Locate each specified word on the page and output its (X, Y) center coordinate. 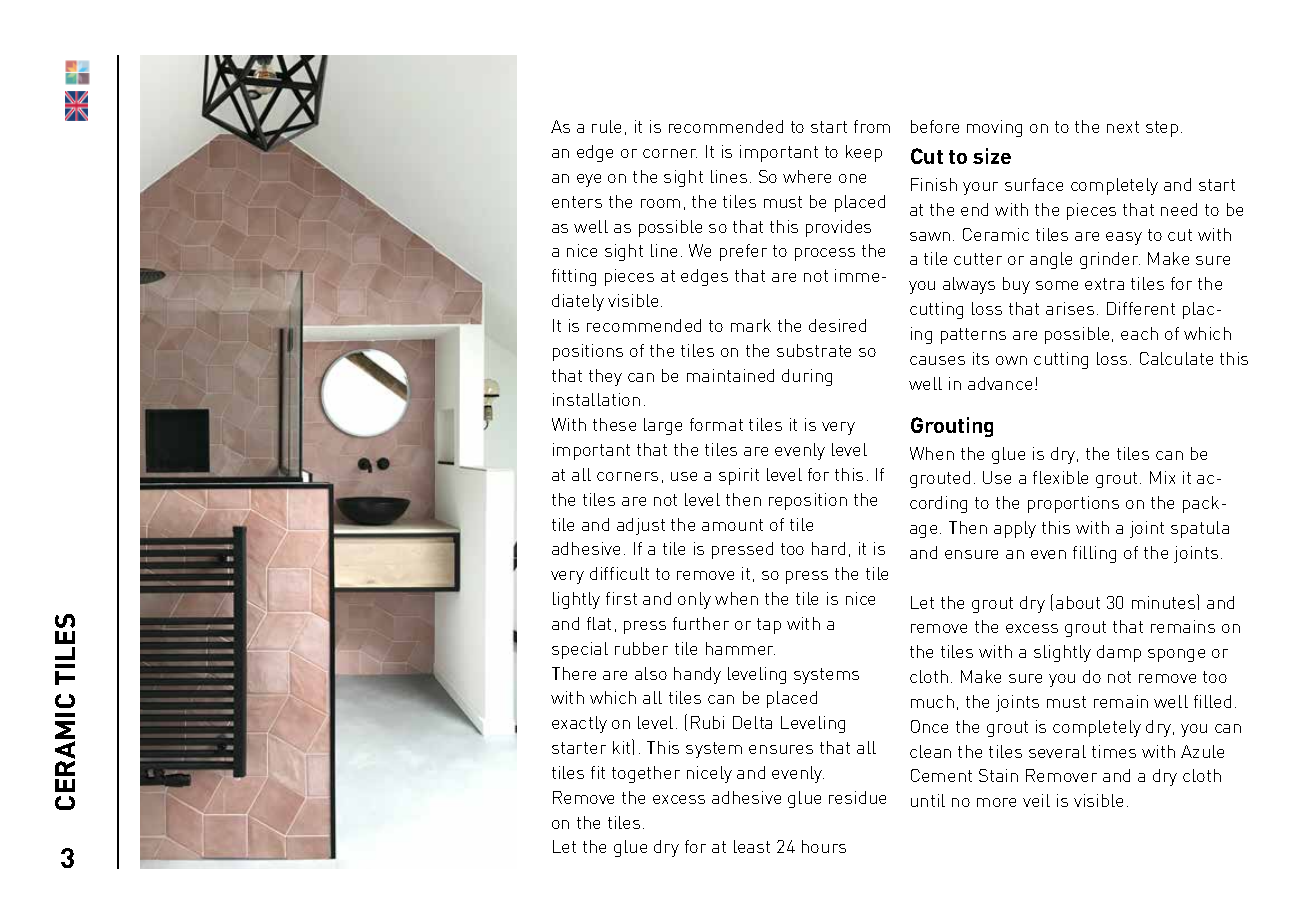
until (928, 800)
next (1123, 127)
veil (1036, 800)
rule (606, 126)
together (646, 774)
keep (864, 153)
